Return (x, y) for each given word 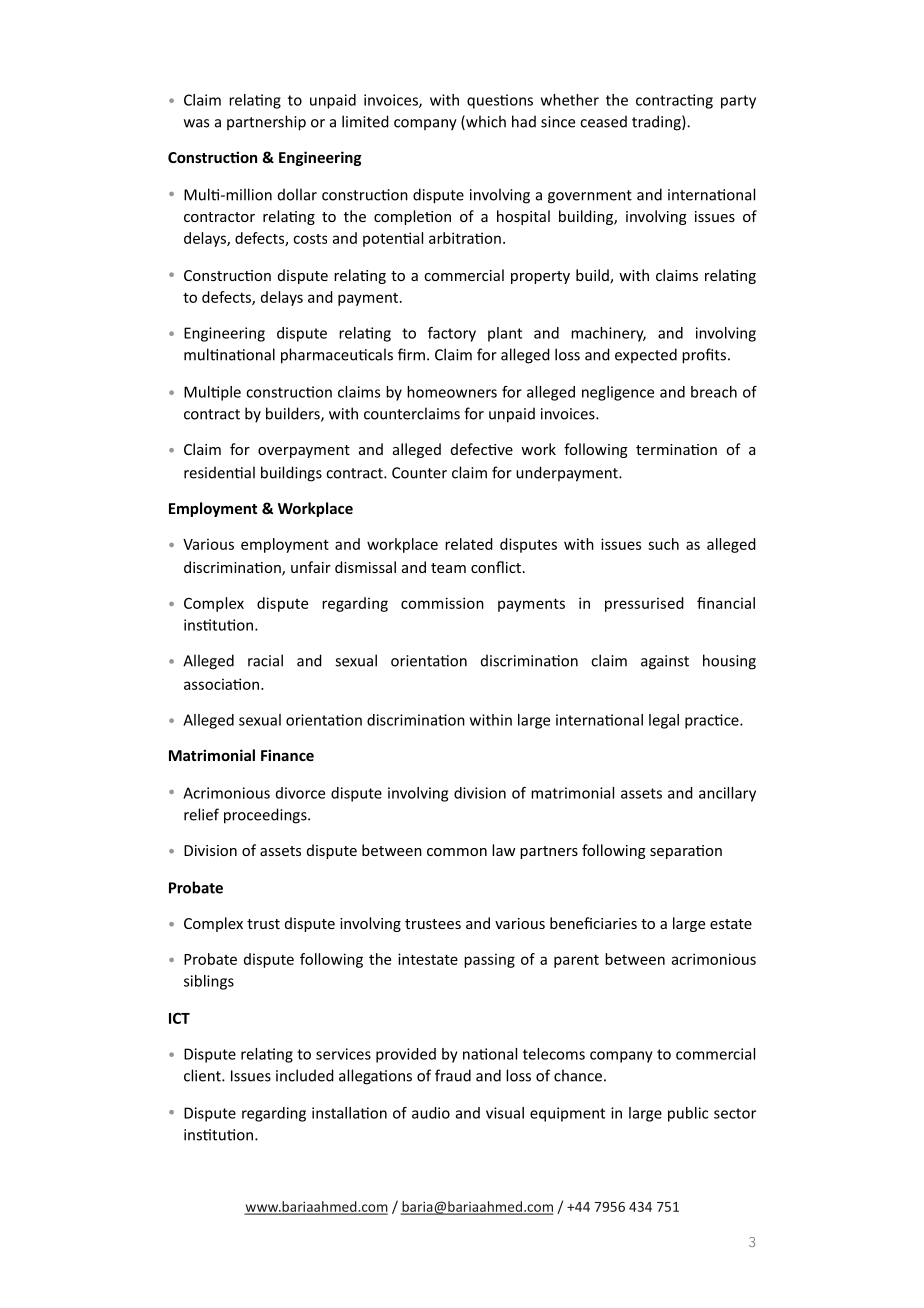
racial (265, 660)
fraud (453, 1075)
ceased (603, 121)
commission (442, 603)
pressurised (644, 604)
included (305, 1075)
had (524, 121)
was (196, 123)
